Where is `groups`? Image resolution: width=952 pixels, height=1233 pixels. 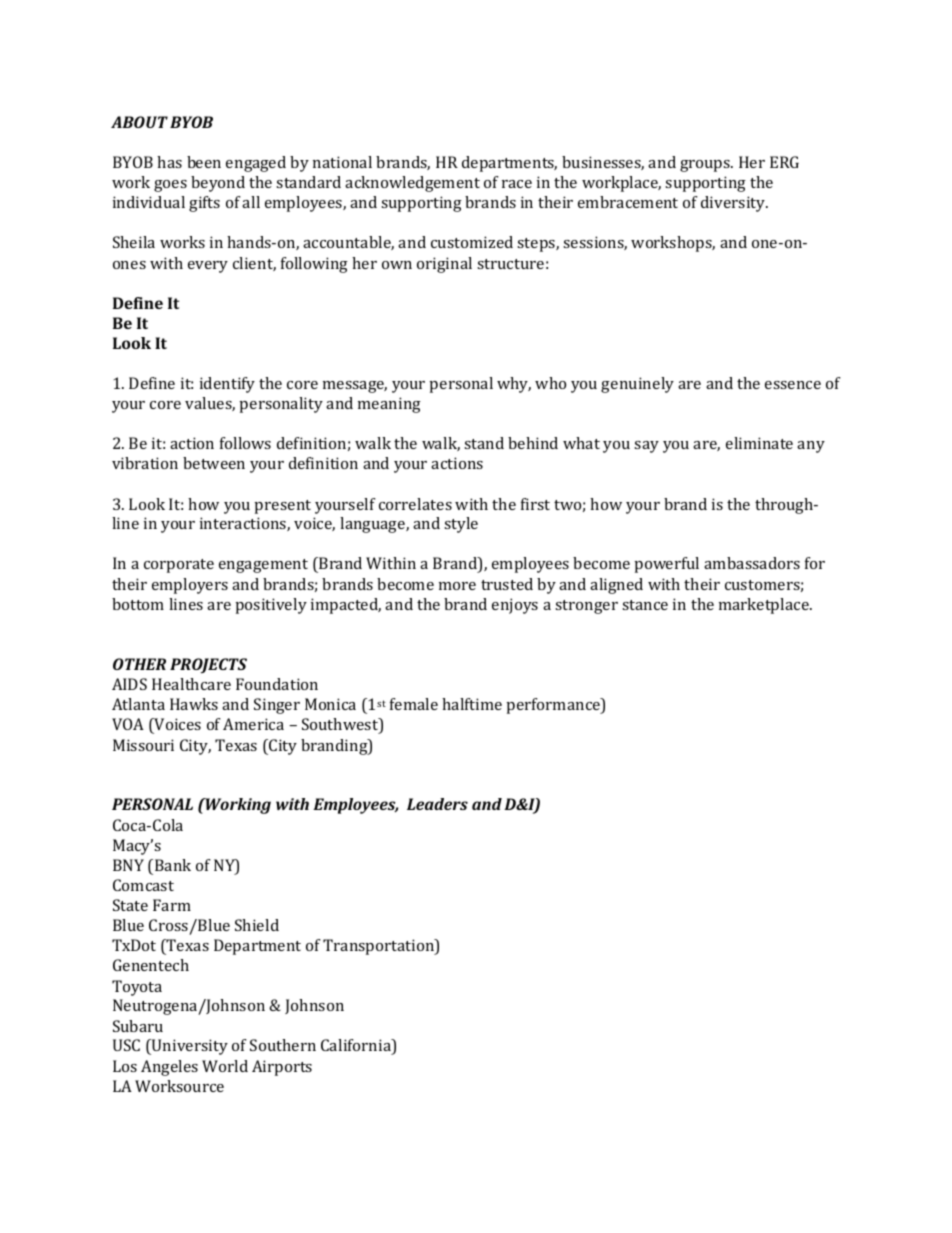 groups is located at coordinates (706, 166).
